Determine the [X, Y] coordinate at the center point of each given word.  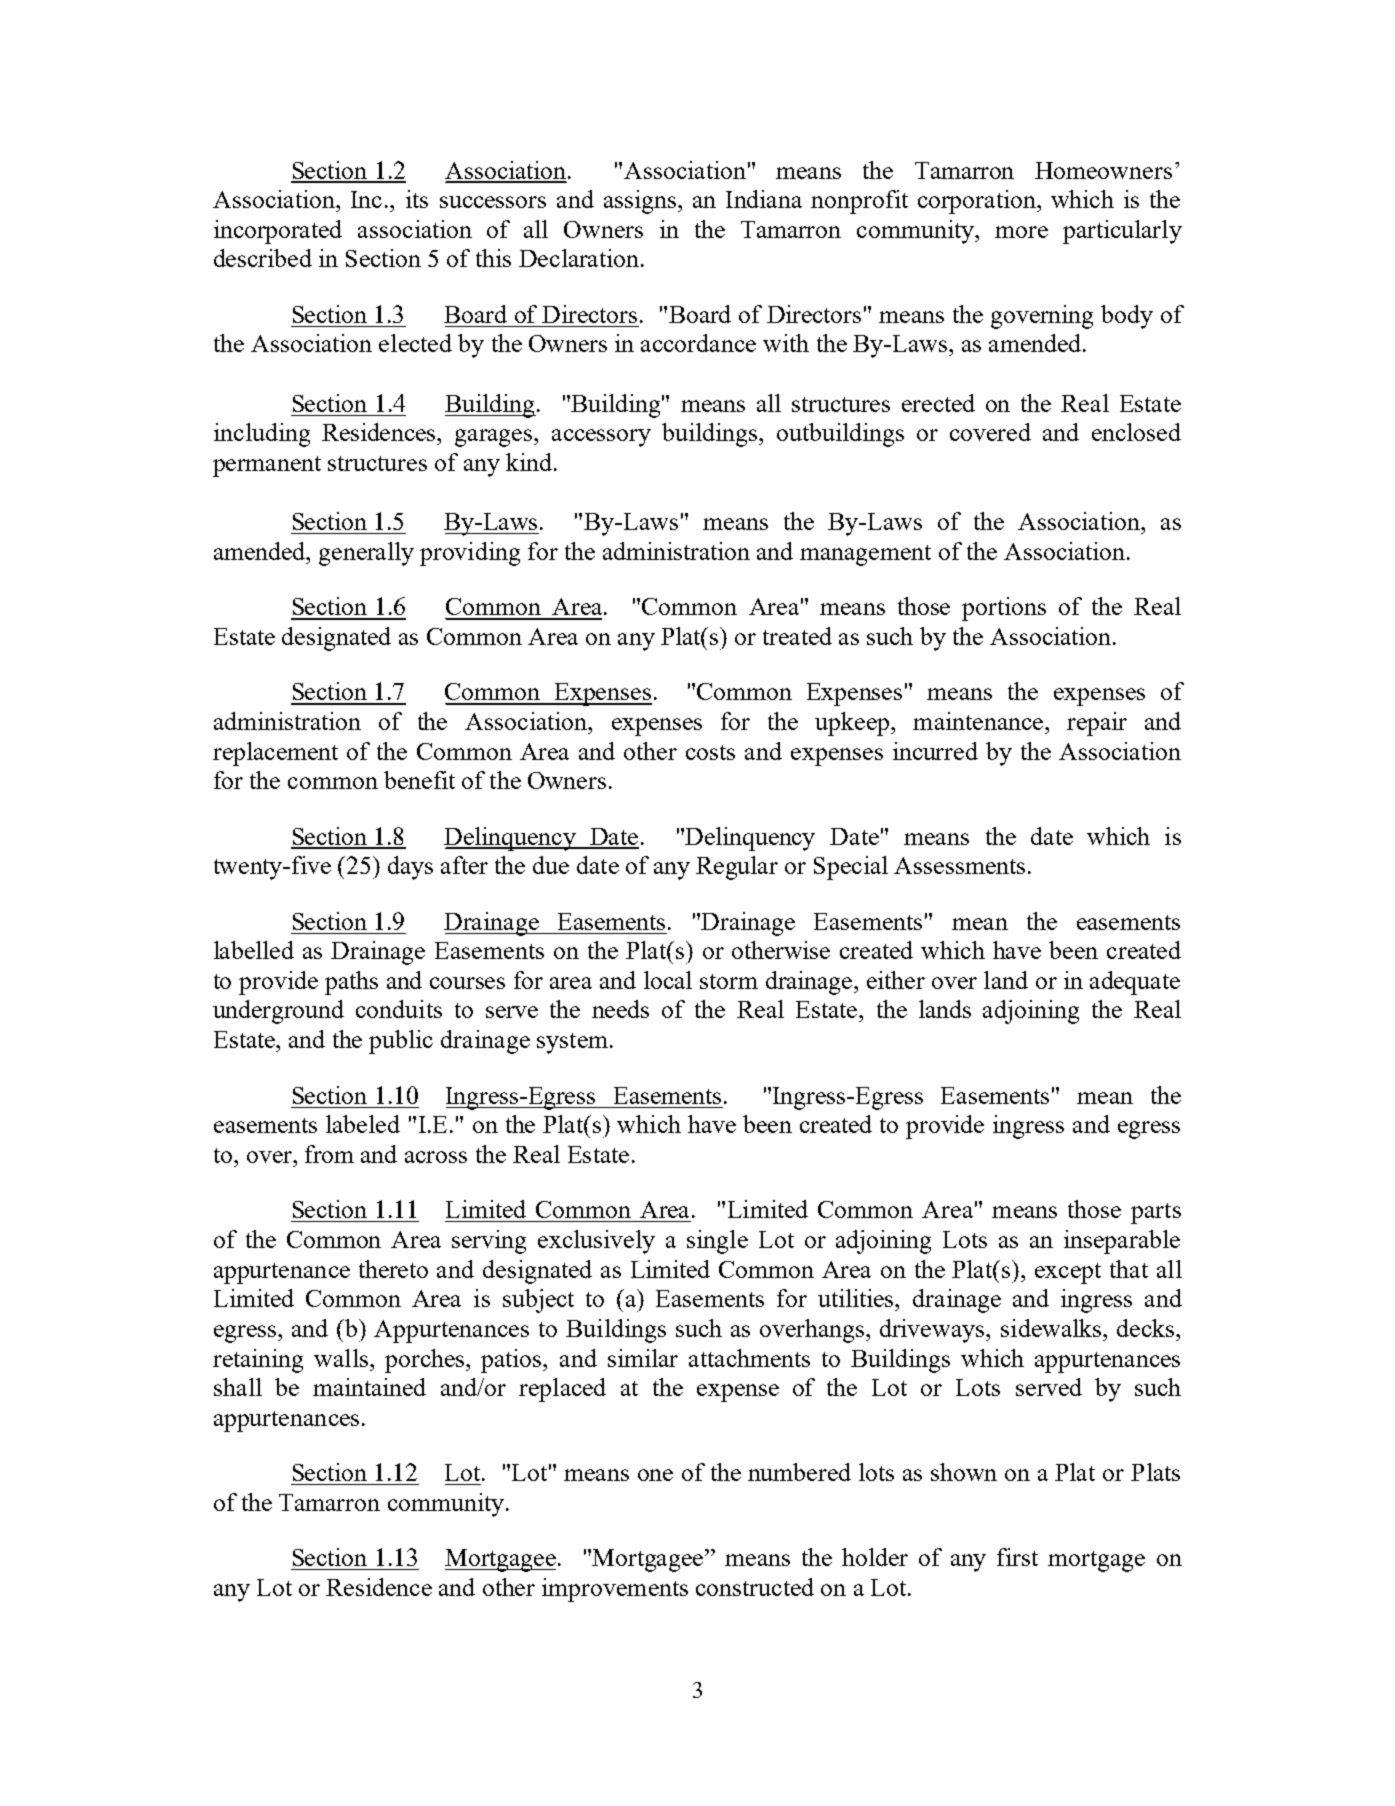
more [1021, 232]
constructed [755, 1587]
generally [366, 554]
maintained [369, 1387]
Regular [737, 868]
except [1068, 1273]
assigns [641, 202]
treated [797, 636]
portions [1004, 609]
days [410, 868]
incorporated [278, 232]
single [717, 1242]
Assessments [959, 865]
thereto [393, 1269]
